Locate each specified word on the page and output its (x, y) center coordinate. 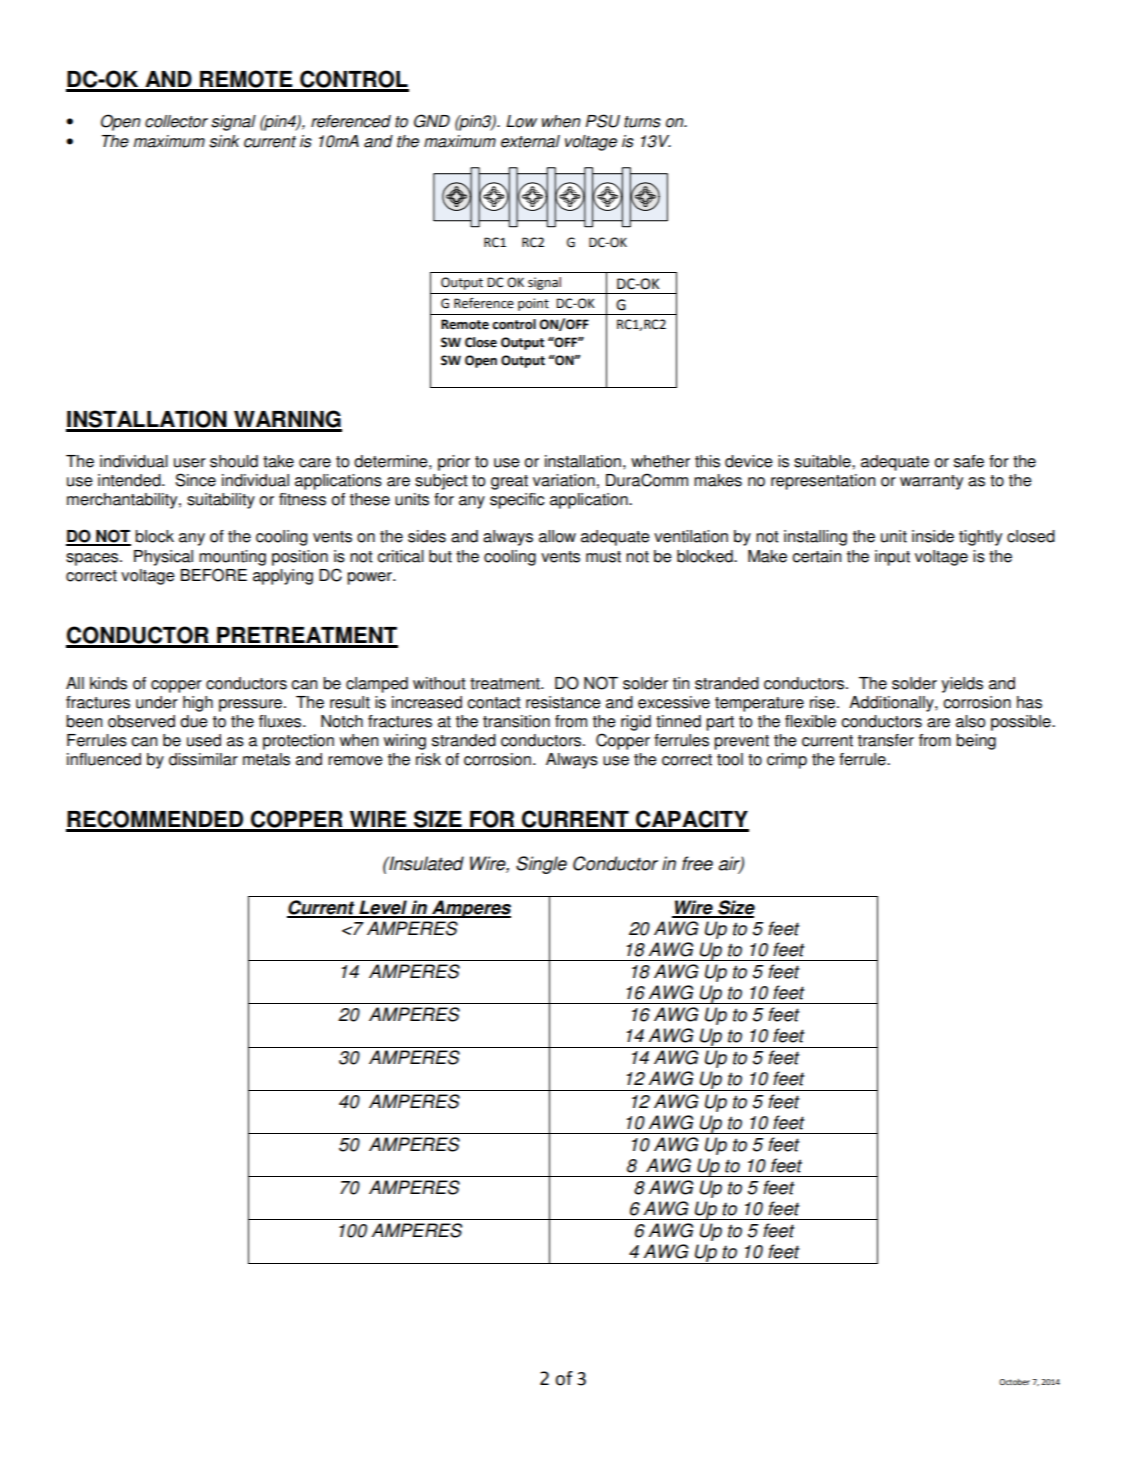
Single (541, 865)
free (697, 863)
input (892, 558)
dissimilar (203, 759)
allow (557, 536)
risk (428, 759)
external (530, 141)
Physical (163, 558)
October (1014, 1382)
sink (224, 141)
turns (642, 122)
